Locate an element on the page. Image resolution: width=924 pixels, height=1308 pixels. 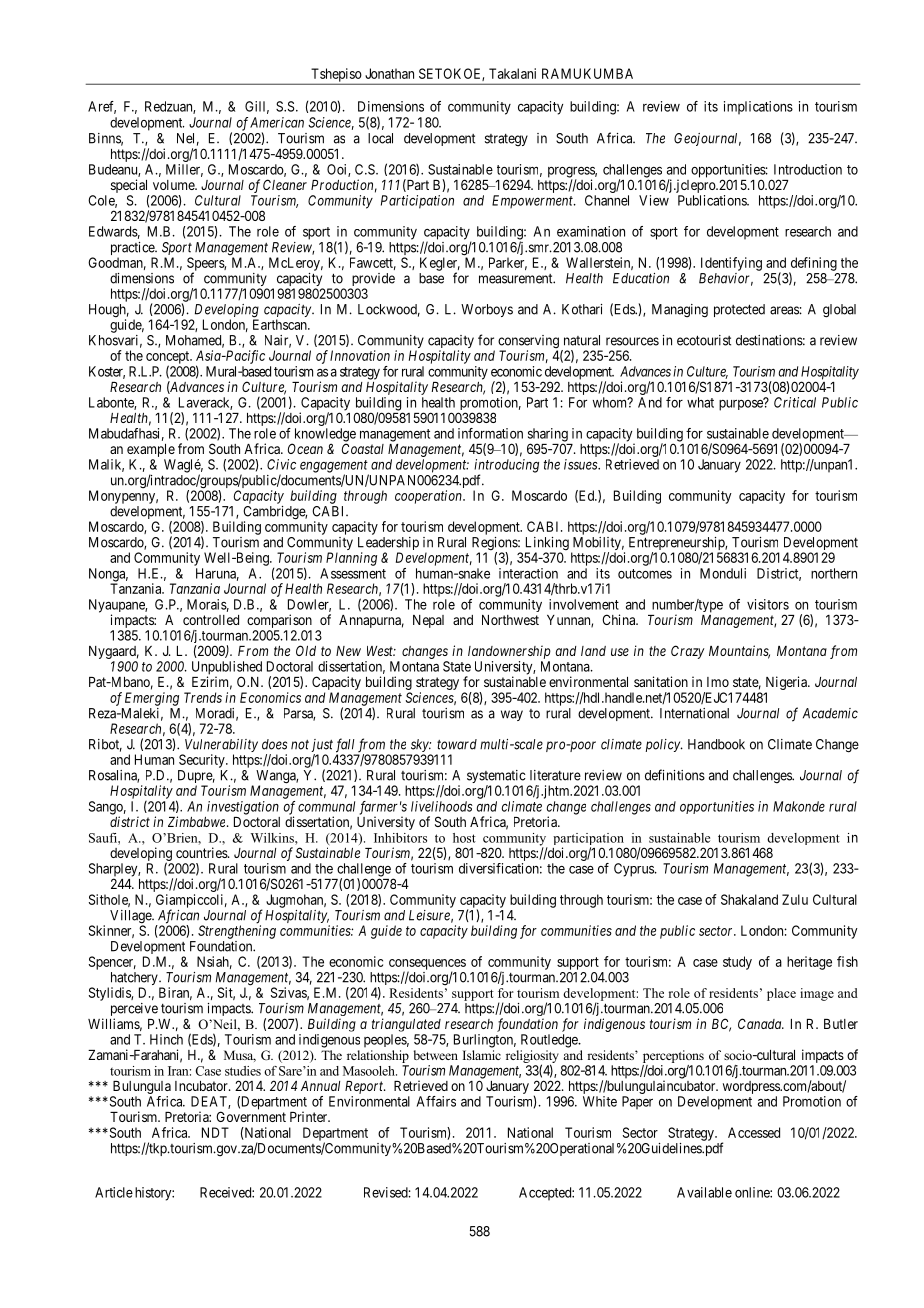
Affairs is located at coordinates (436, 1101).
